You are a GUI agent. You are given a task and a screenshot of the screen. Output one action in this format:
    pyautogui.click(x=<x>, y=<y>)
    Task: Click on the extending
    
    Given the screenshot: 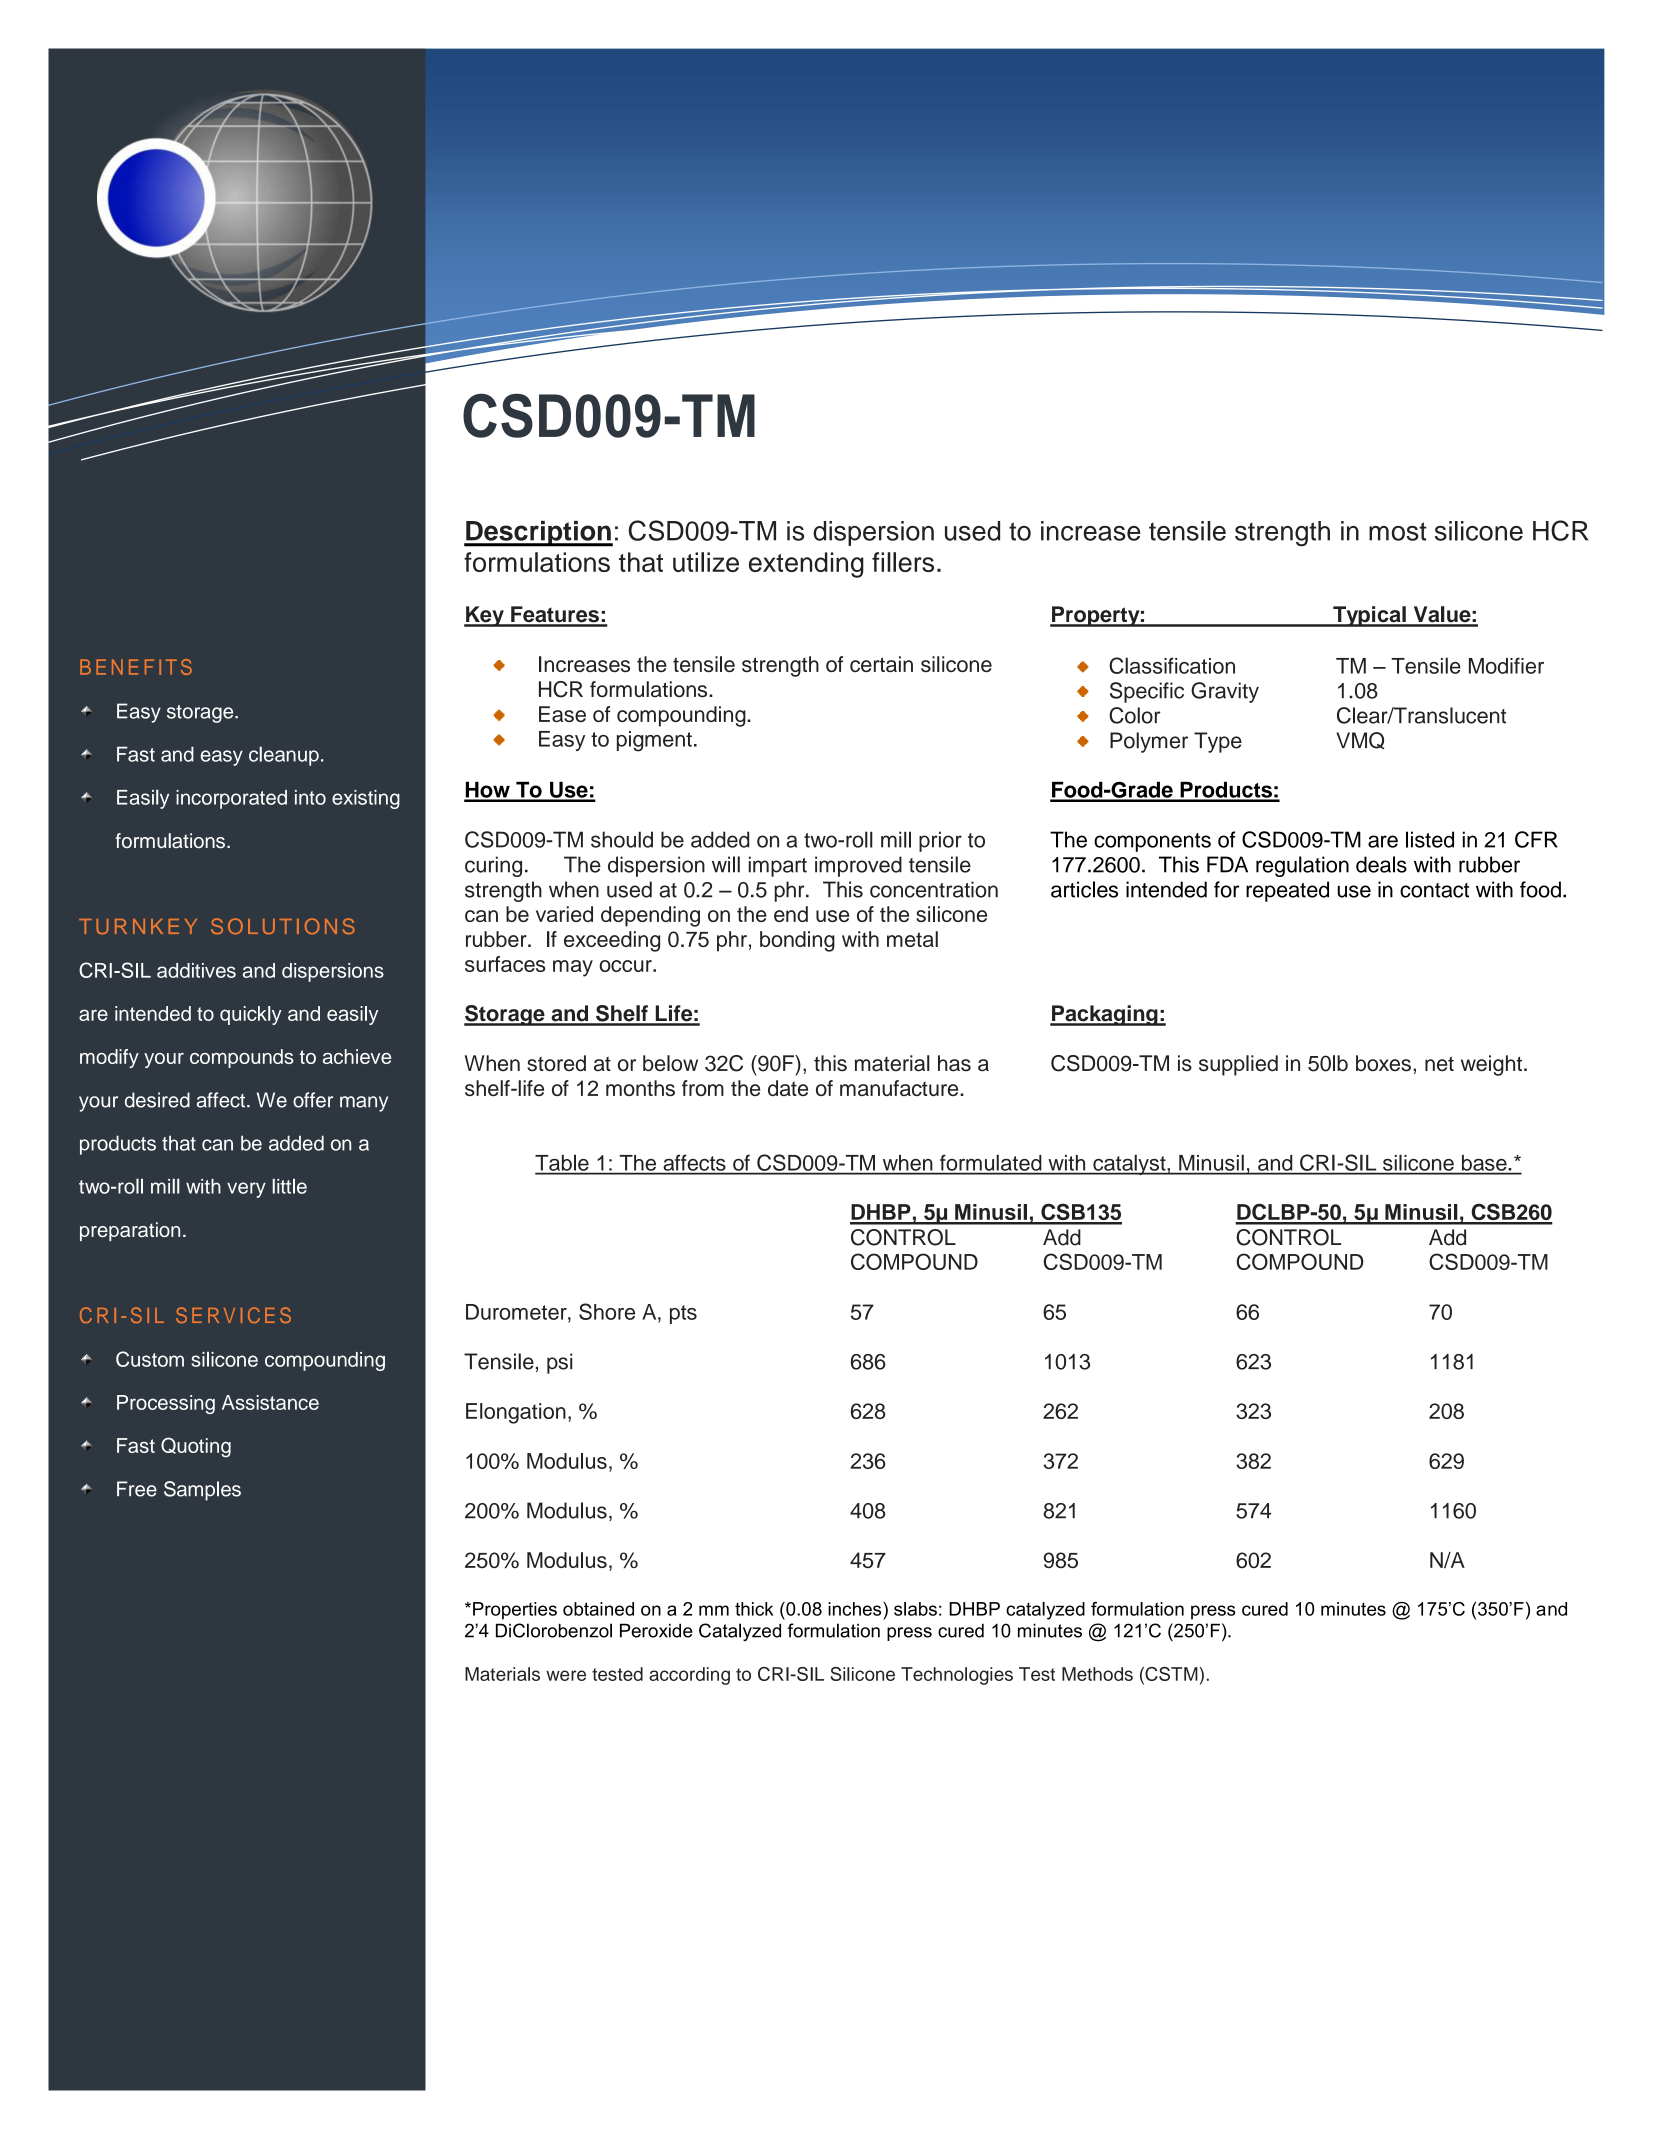 What is the action you would take?
    pyautogui.click(x=806, y=565)
